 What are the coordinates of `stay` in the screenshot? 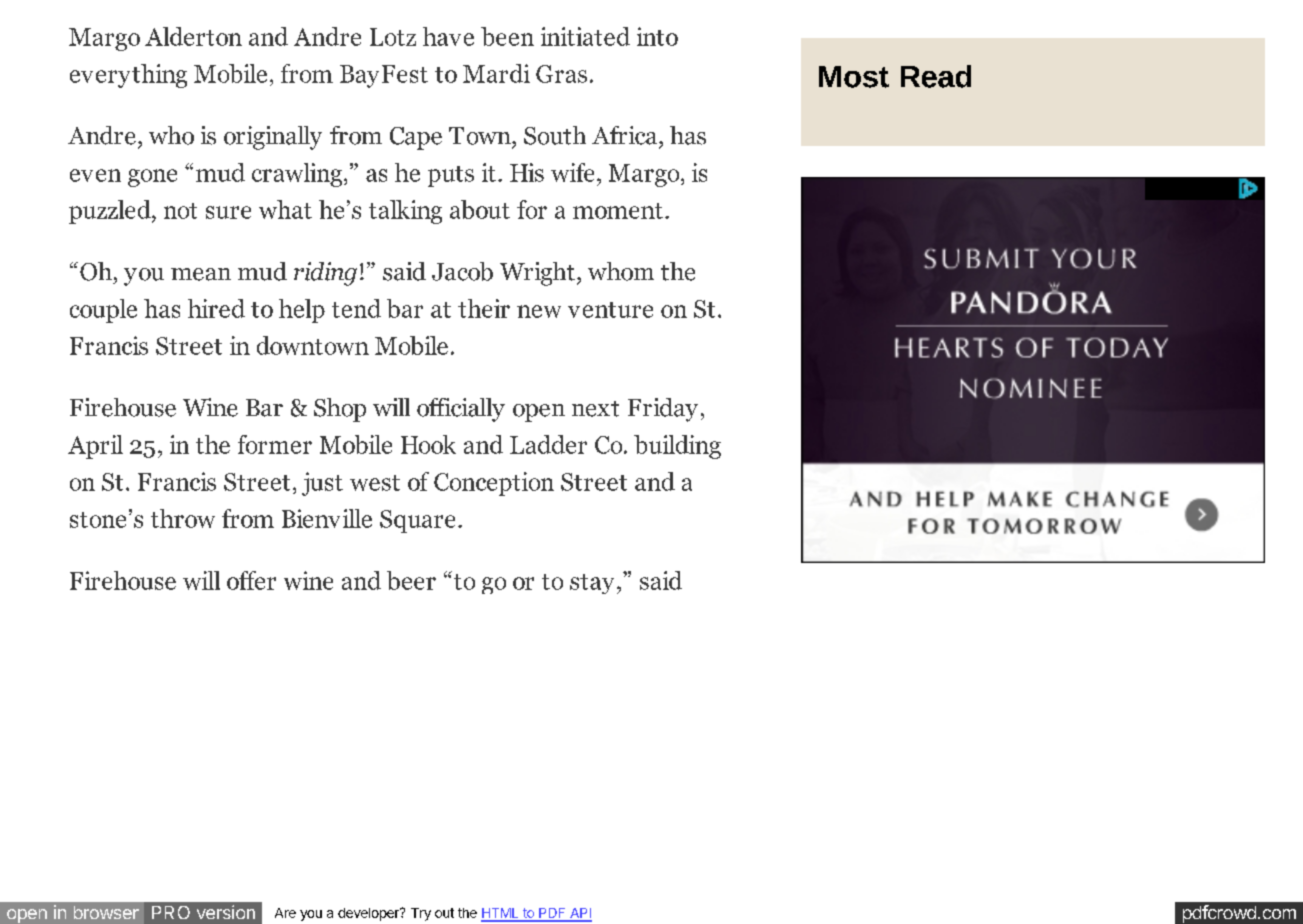 It's located at (592, 584).
